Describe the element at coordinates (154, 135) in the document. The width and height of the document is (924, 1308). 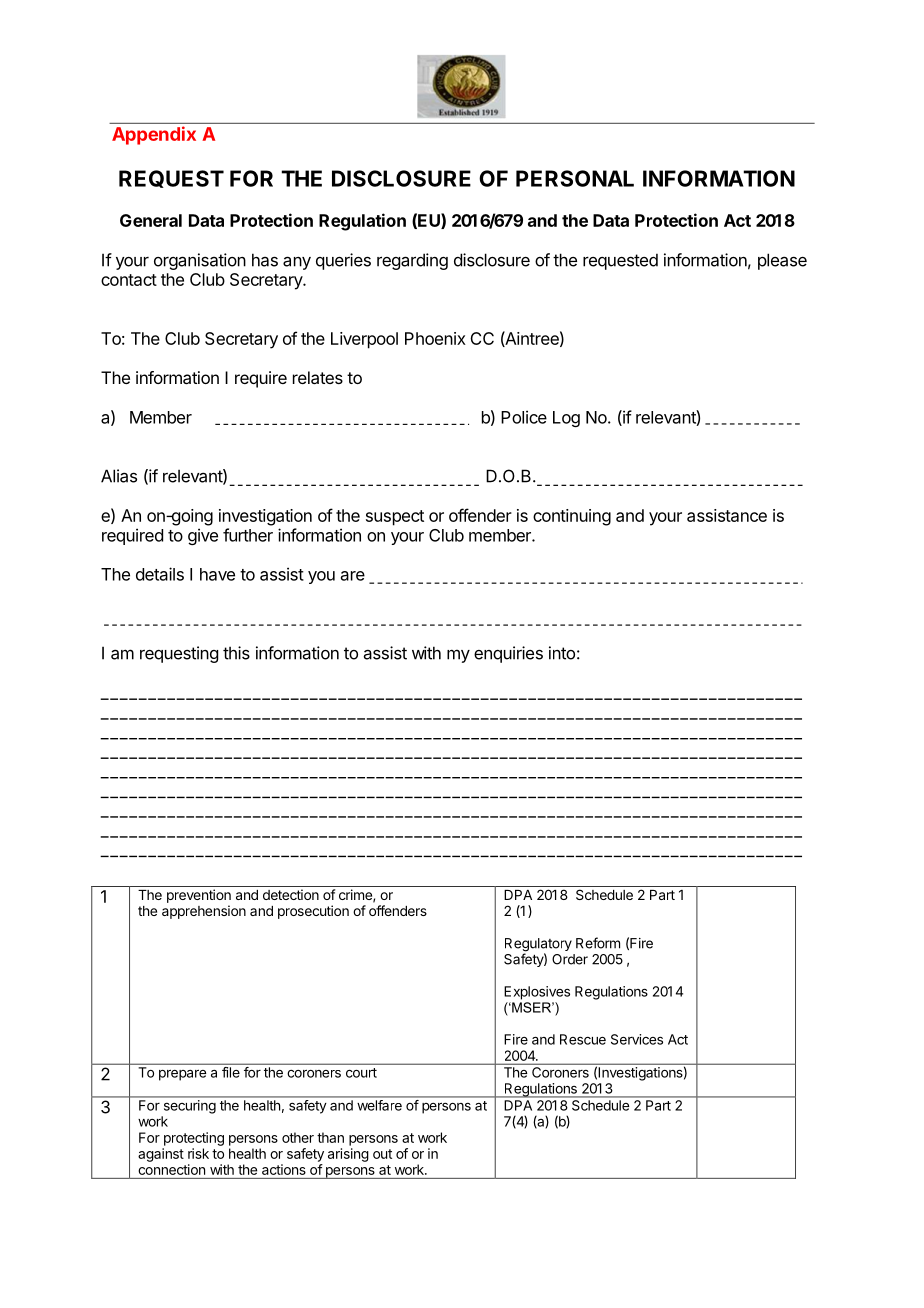
I see `Appendix` at that location.
